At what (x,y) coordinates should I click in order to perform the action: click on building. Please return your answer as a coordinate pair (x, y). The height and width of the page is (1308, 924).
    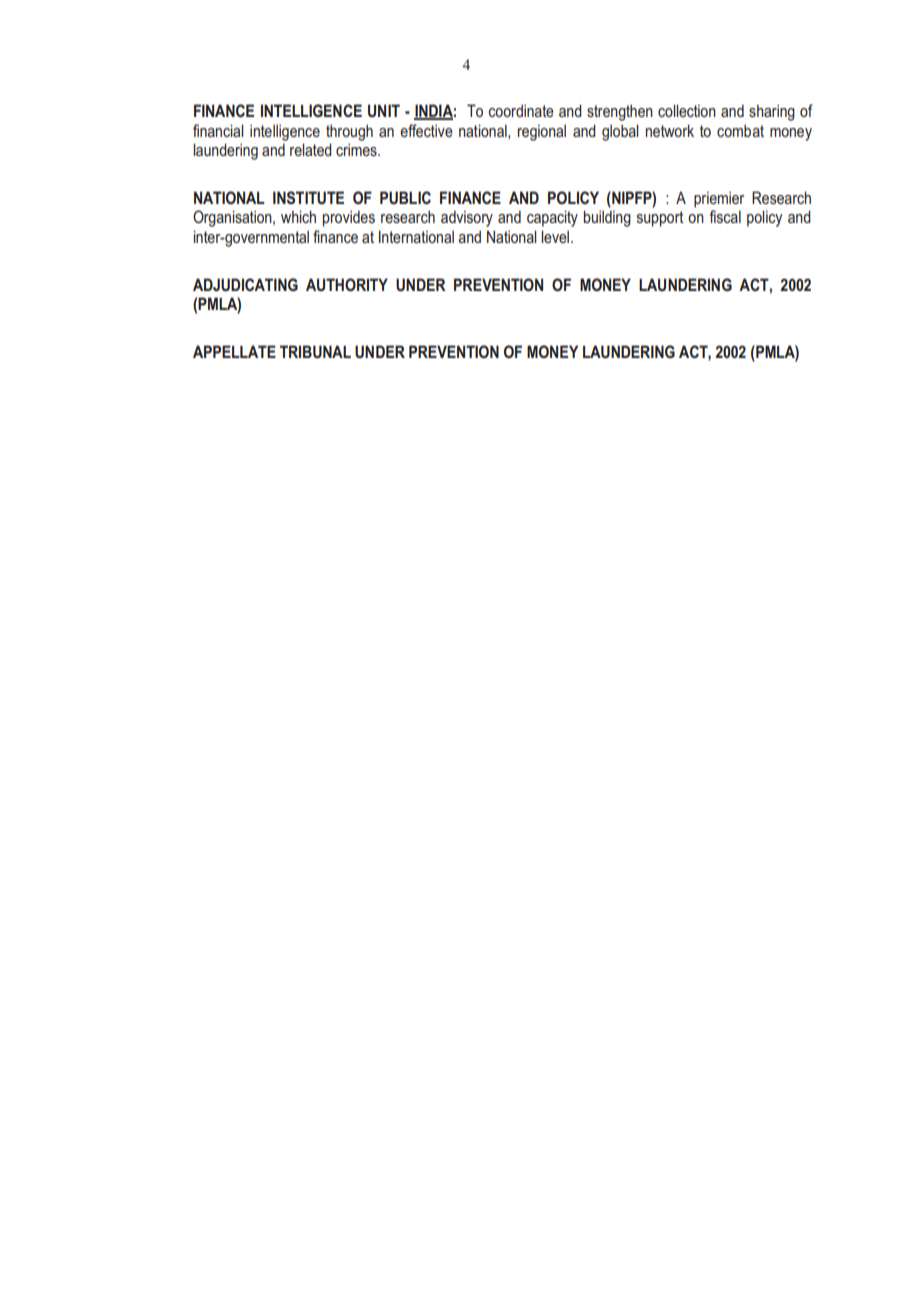
    Looking at the image, I should click on (607, 218).
